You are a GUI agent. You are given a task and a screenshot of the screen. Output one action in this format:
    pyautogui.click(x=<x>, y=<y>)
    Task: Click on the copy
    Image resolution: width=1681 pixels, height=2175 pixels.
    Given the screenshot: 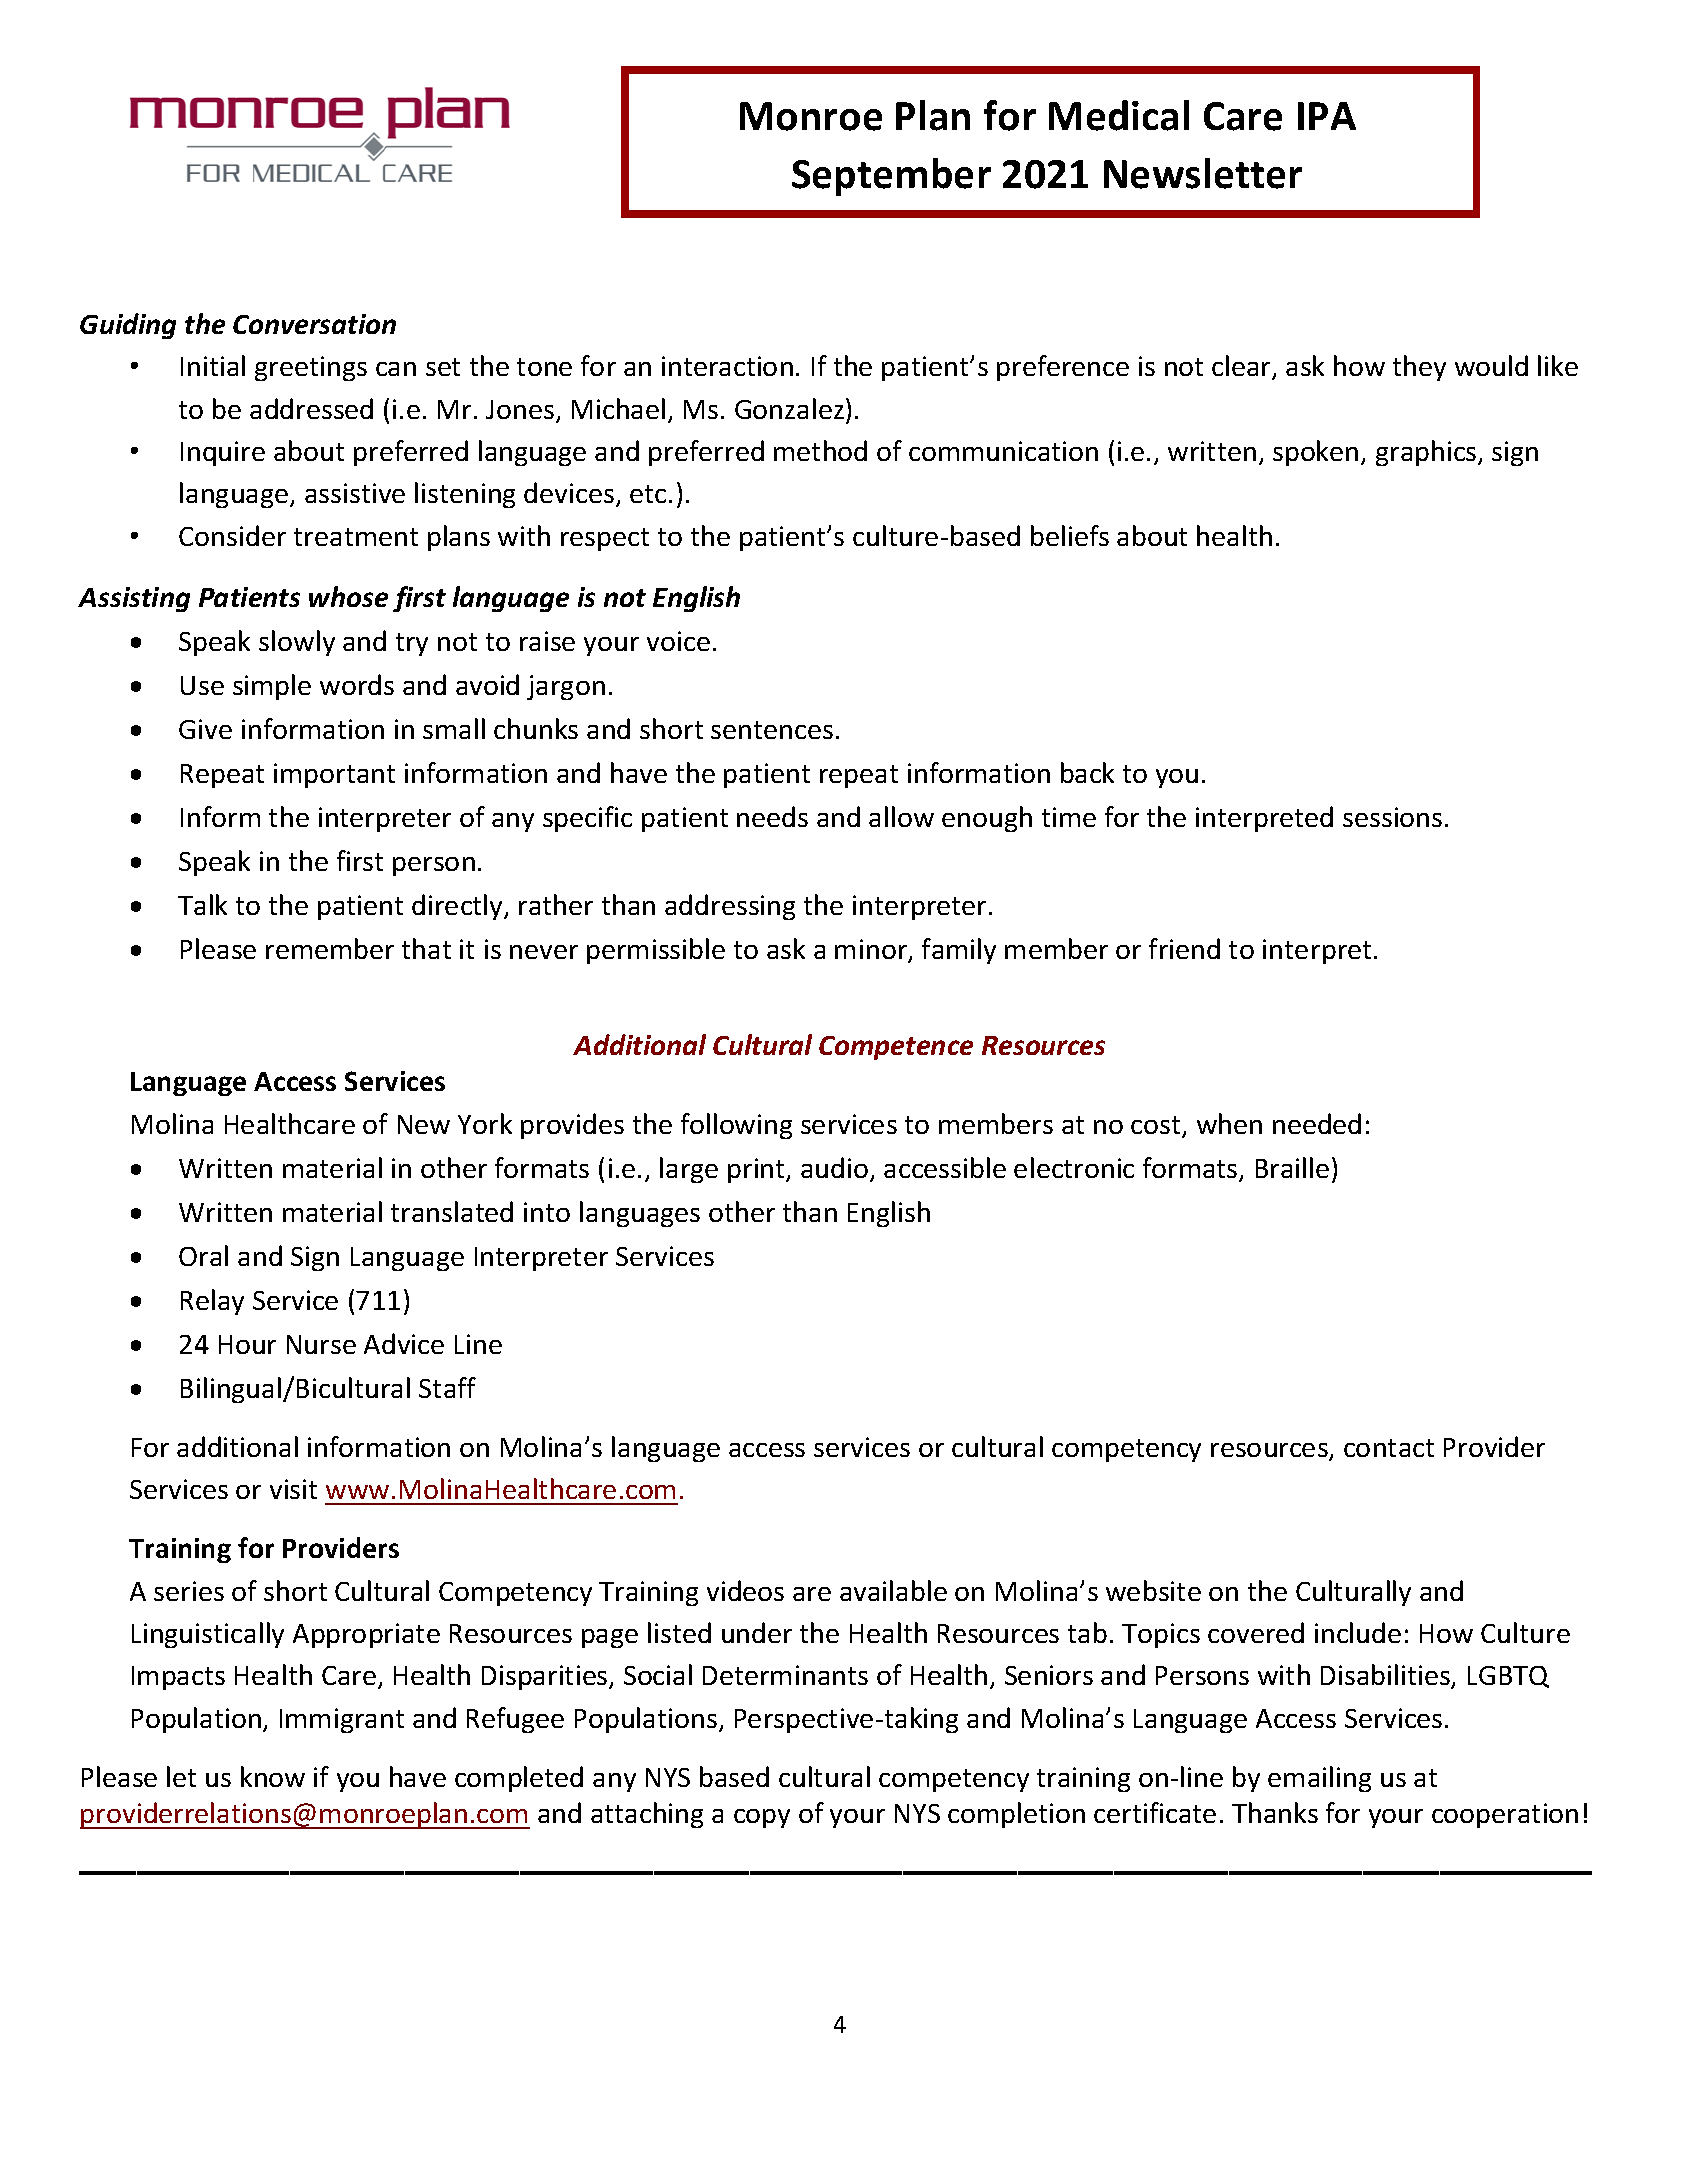 What is the action you would take?
    pyautogui.click(x=762, y=1818)
